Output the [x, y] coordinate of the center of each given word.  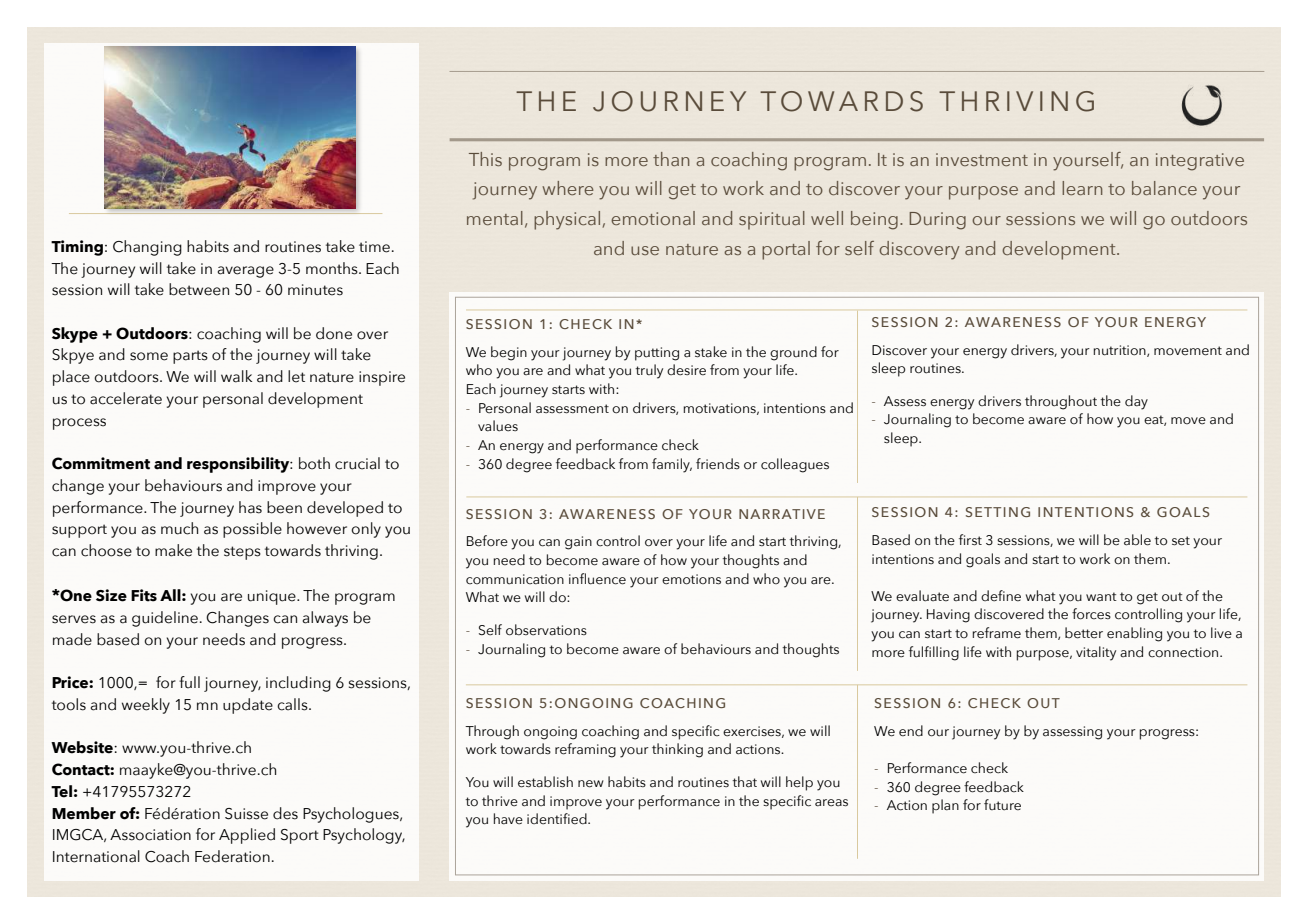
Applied [247, 836]
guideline [165, 619]
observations [546, 630]
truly [649, 371]
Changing [147, 248]
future [1002, 805]
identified [558, 819]
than [671, 159]
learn [1082, 188]
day [1136, 402]
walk [236, 376]
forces [1091, 614]
